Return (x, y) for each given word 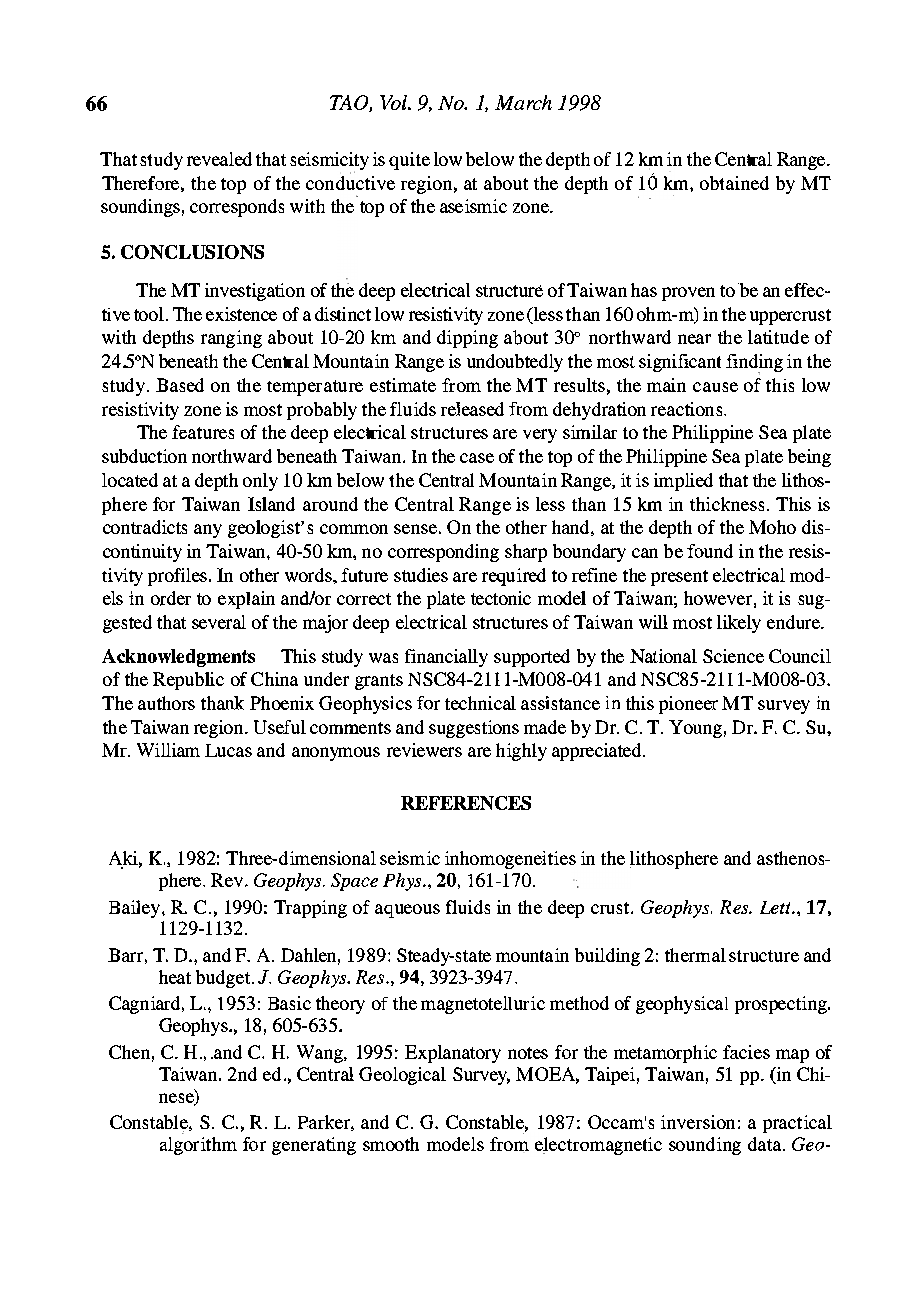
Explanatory (453, 1054)
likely (739, 624)
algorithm (198, 1146)
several (219, 622)
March (523, 102)
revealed (219, 159)
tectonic (501, 598)
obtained (734, 183)
